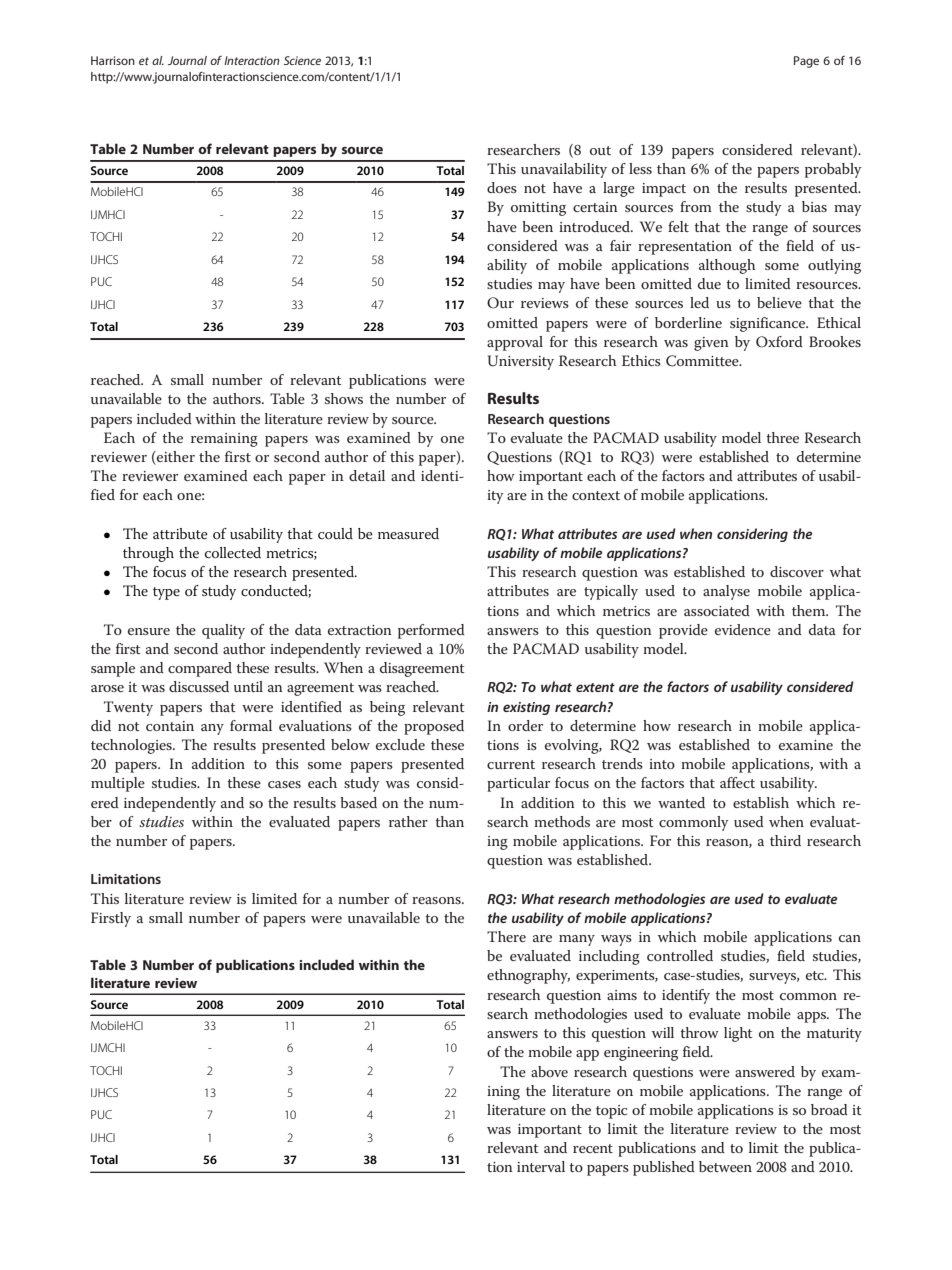  Describe the element at coordinates (113, 60) in the page. I see `Harrison` at that location.
